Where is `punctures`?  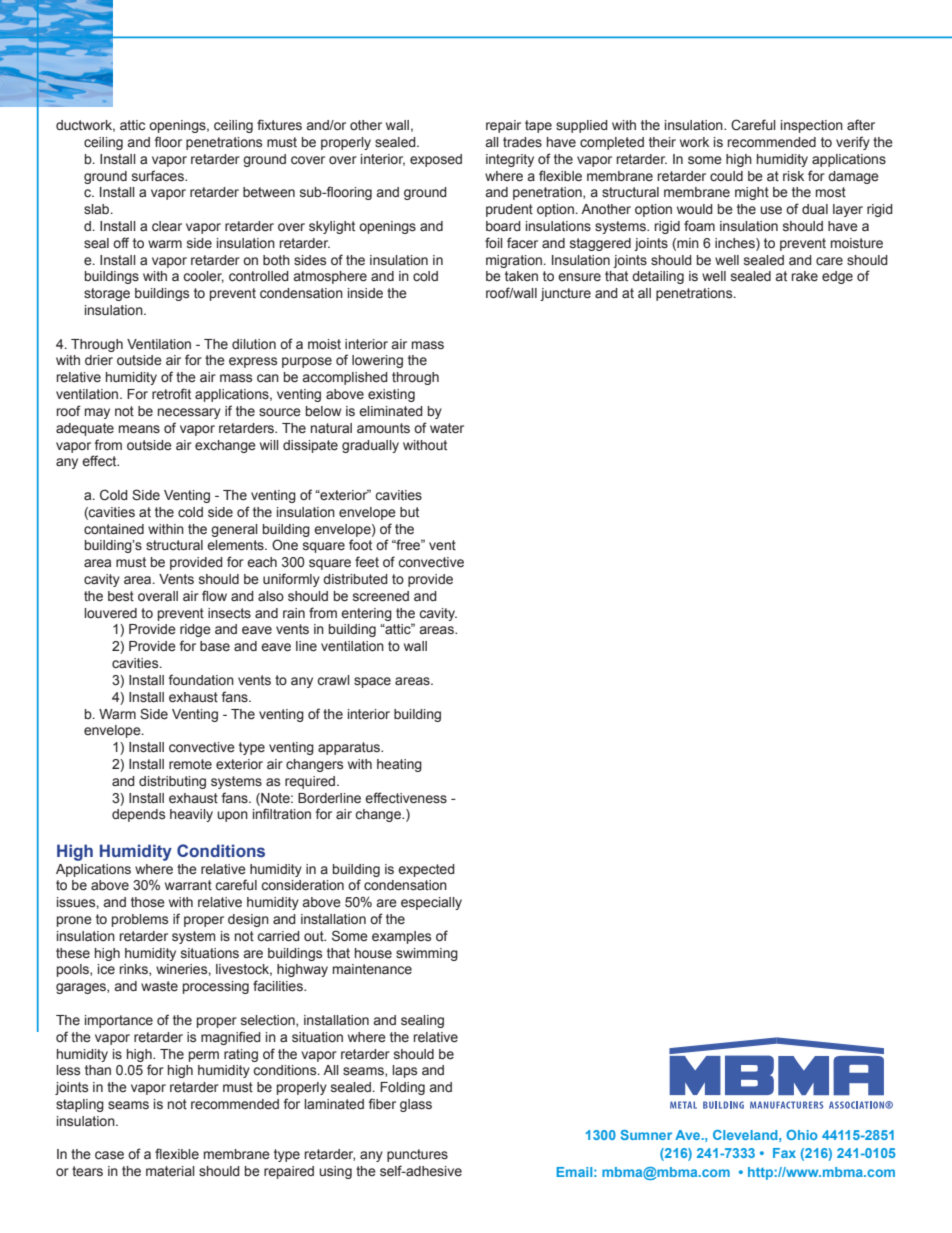
punctures is located at coordinates (417, 1155).
